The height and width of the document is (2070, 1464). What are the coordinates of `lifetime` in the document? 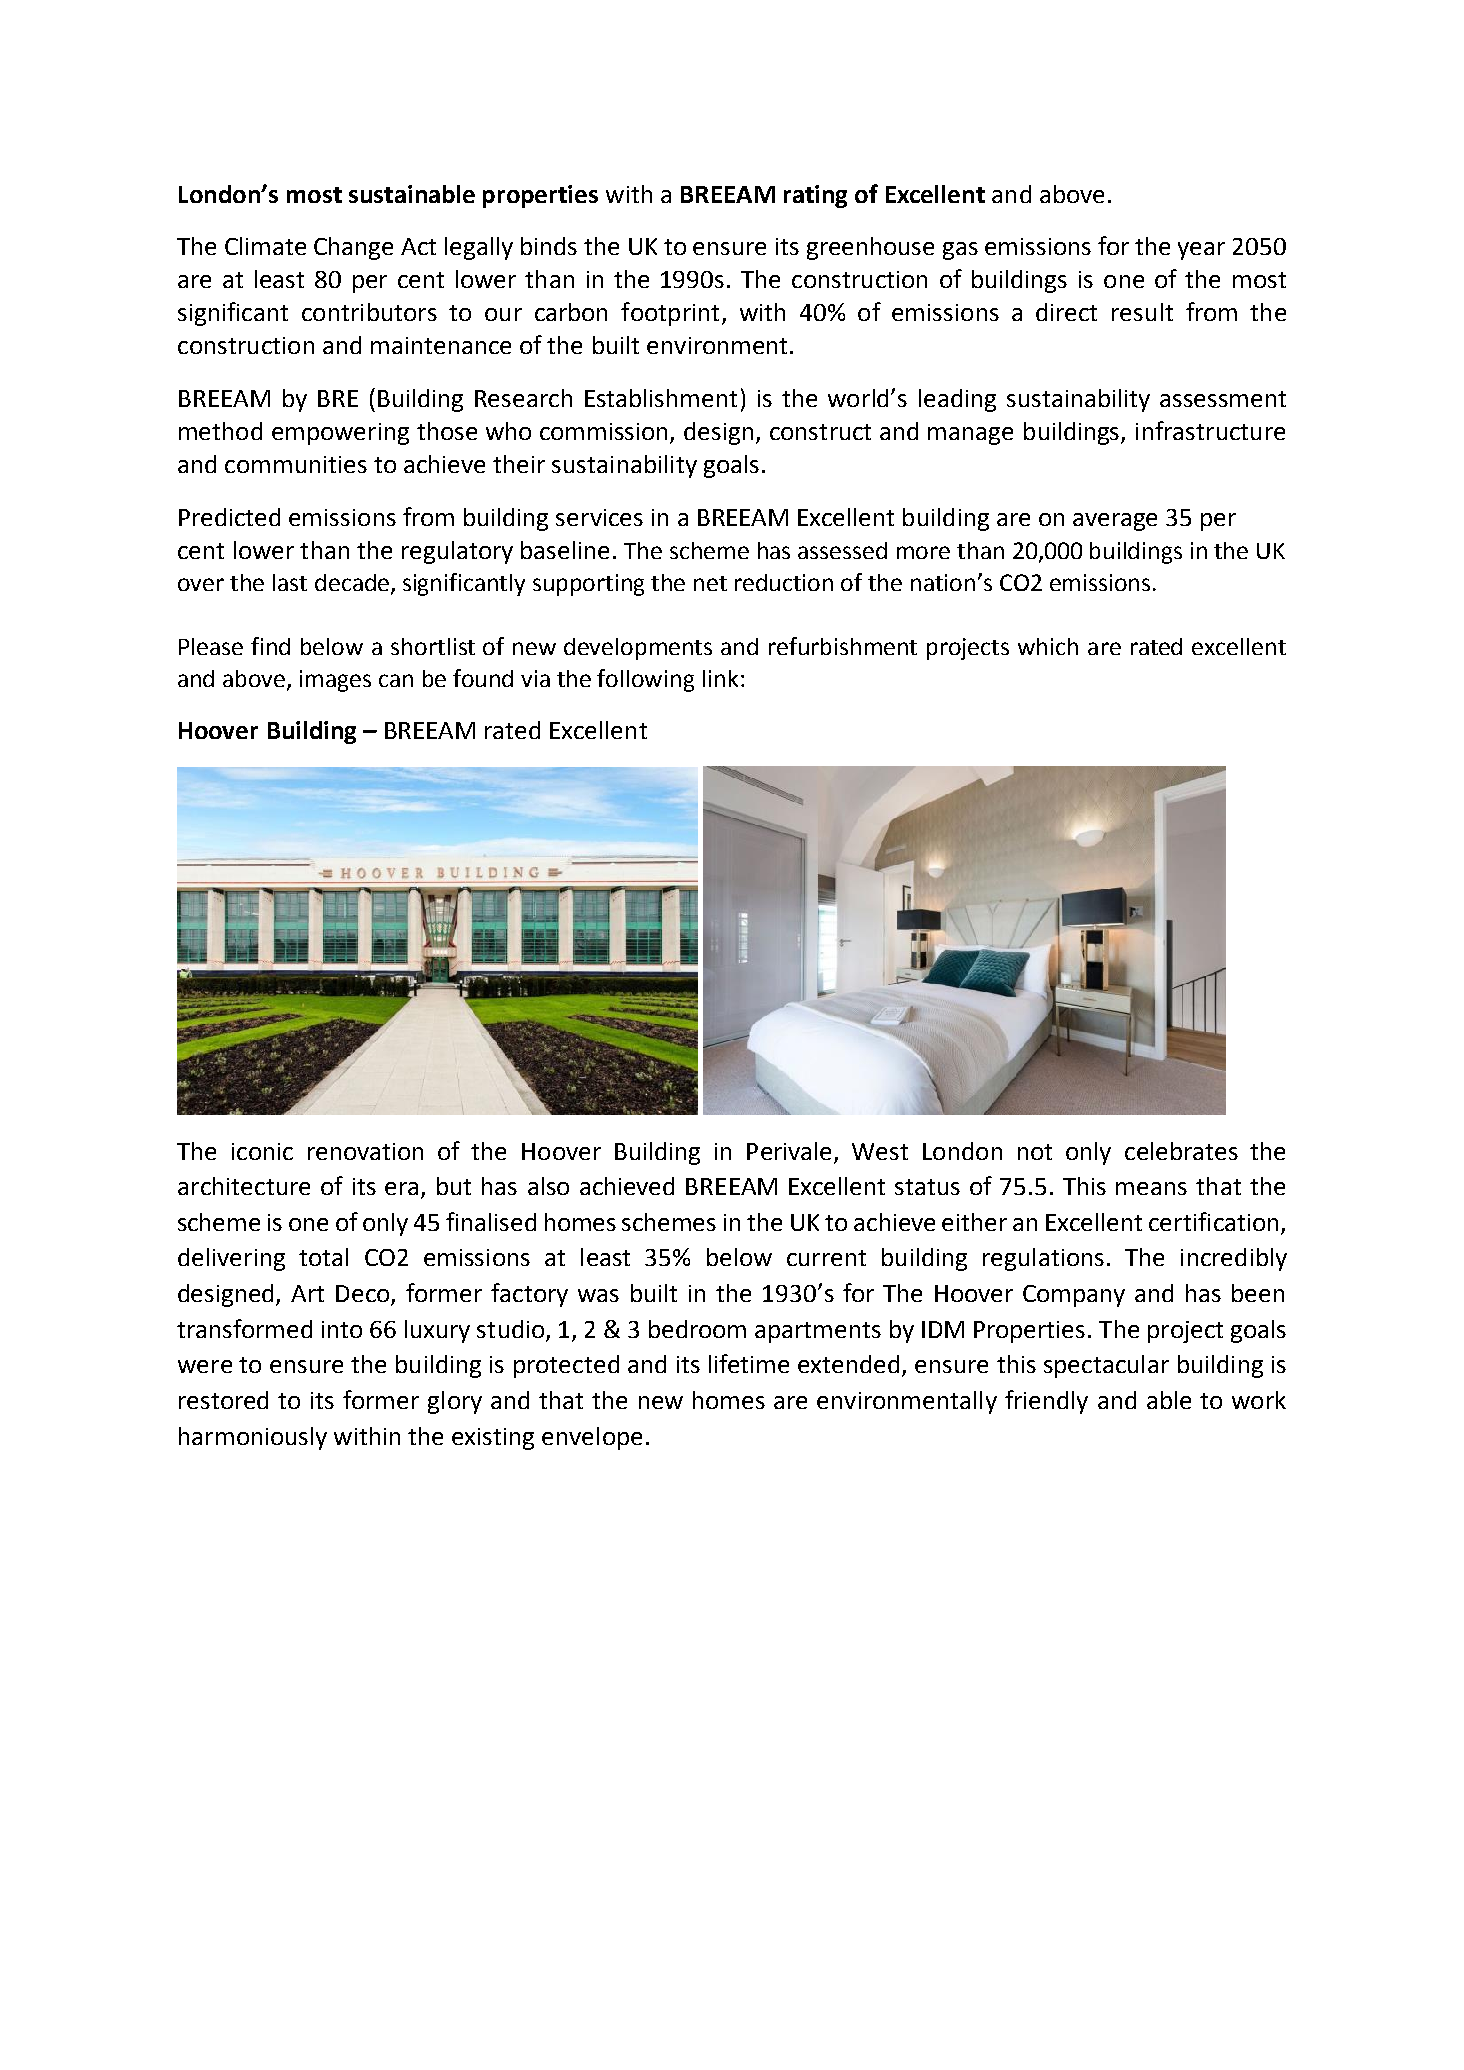 It's located at (749, 1363).
